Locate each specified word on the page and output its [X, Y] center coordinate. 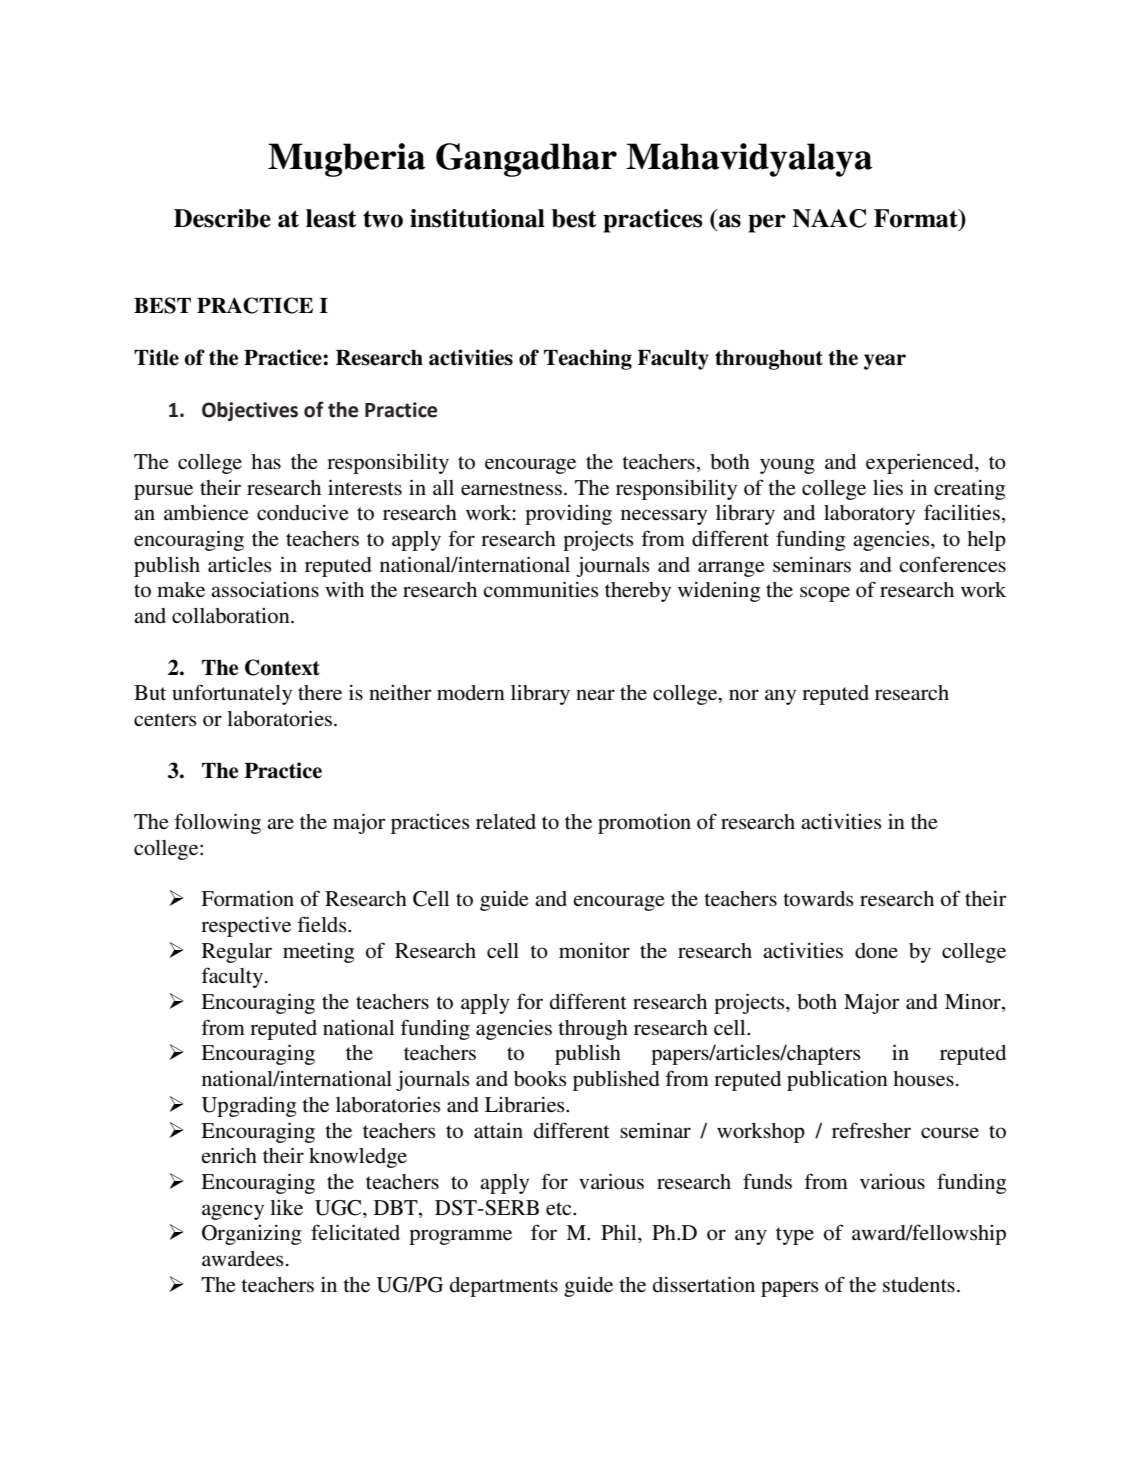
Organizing [251, 1235]
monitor [594, 951]
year [885, 362]
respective [246, 927]
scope [825, 594]
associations [265, 589]
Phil [620, 1232]
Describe [222, 218]
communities [541, 589]
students [919, 1285]
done [876, 951]
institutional [477, 218]
